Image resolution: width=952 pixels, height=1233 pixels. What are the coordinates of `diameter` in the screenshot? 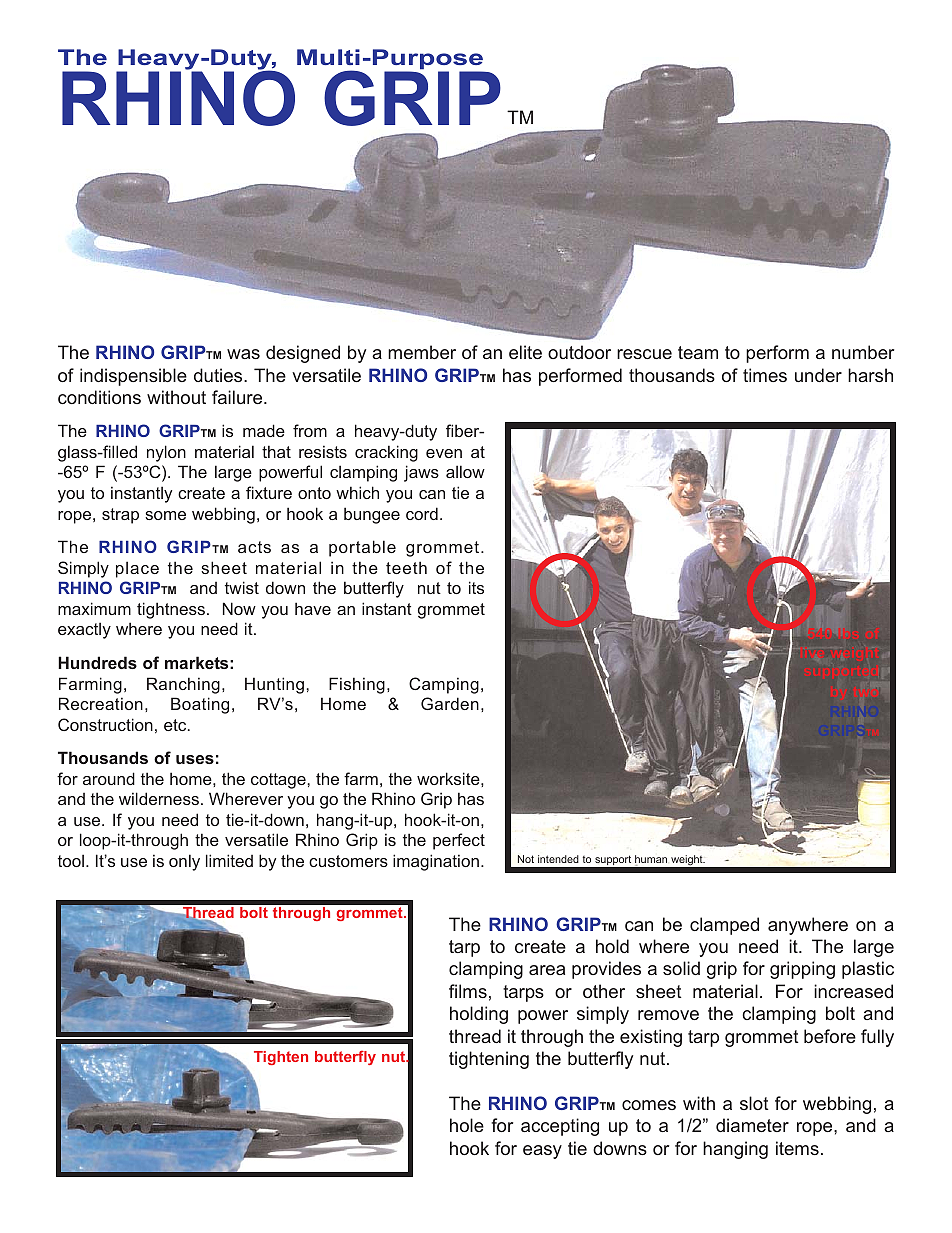 It's located at (752, 1125).
